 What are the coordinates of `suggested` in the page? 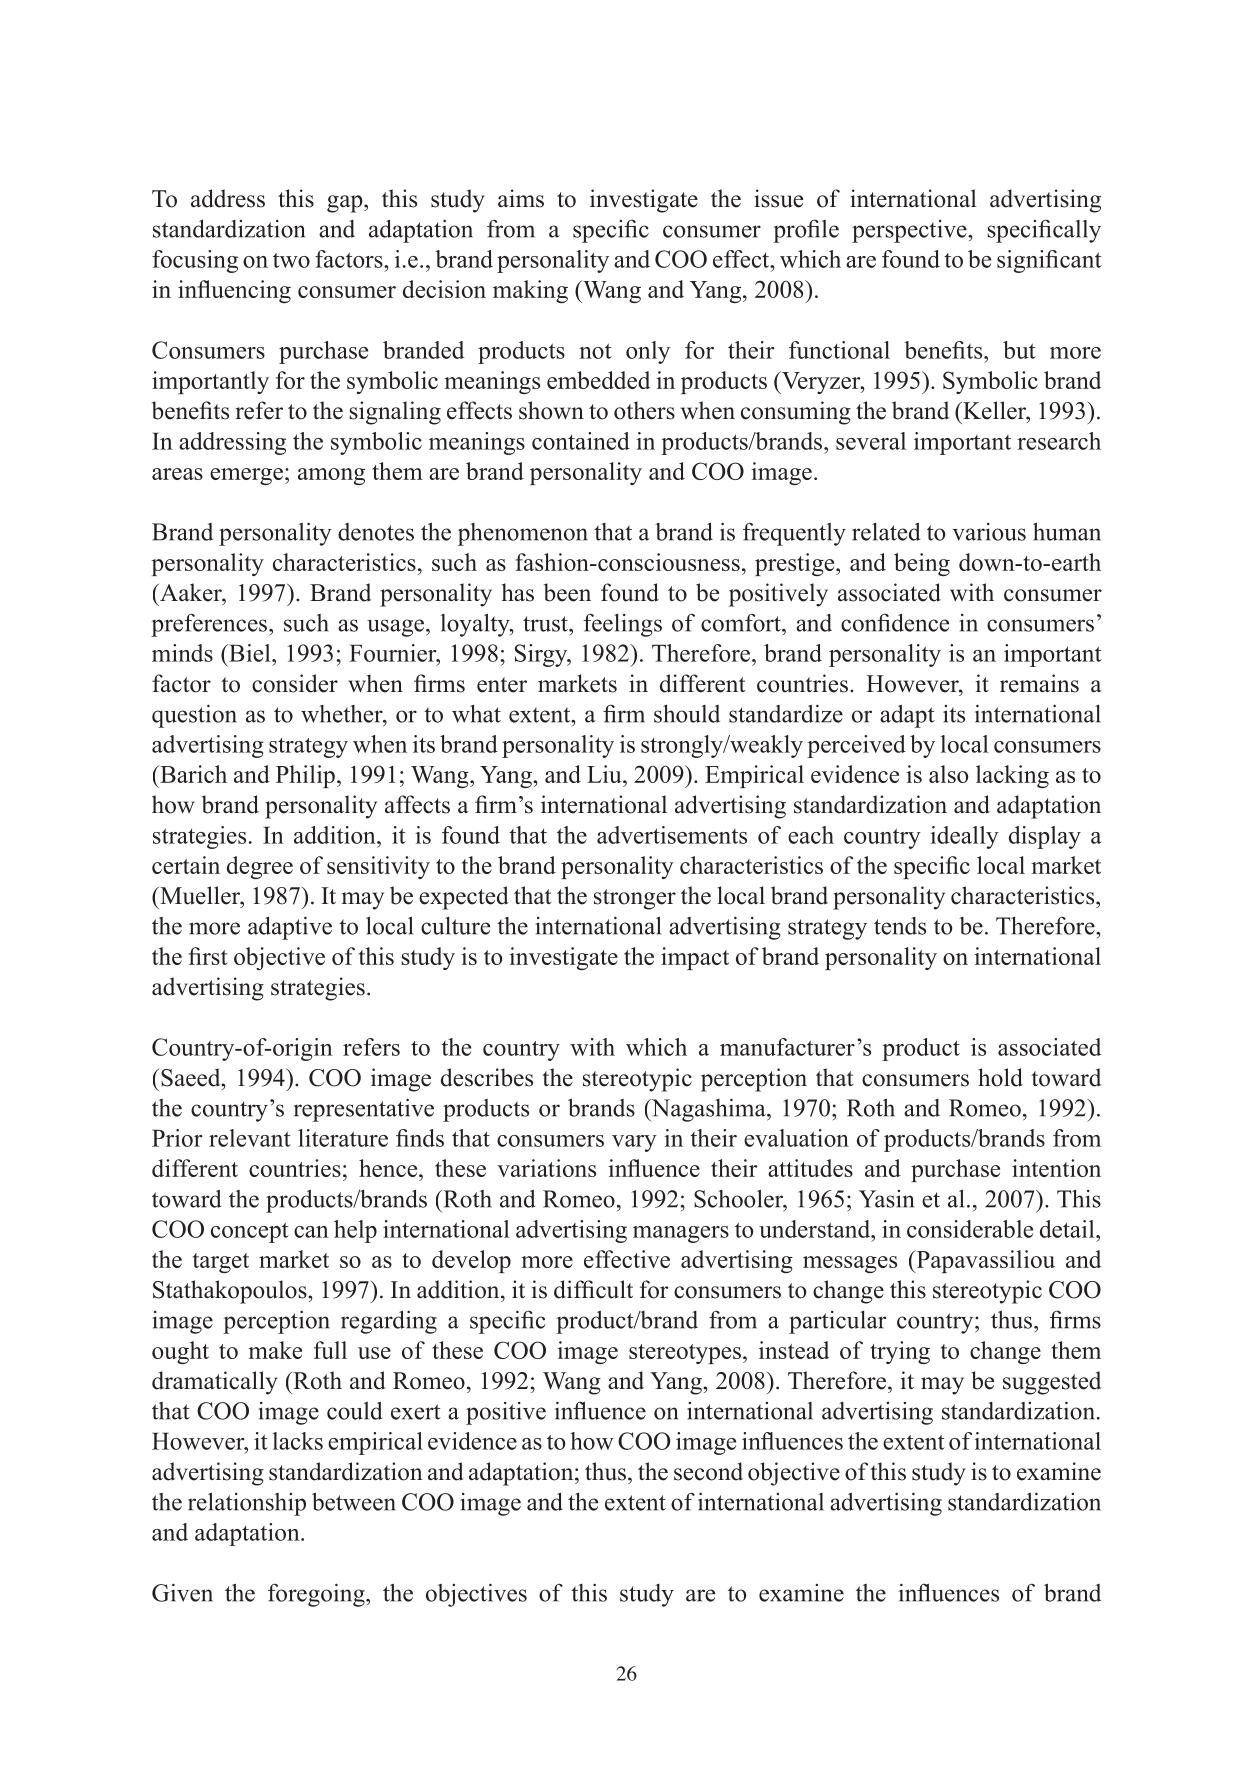 It's located at (1052, 1383).
